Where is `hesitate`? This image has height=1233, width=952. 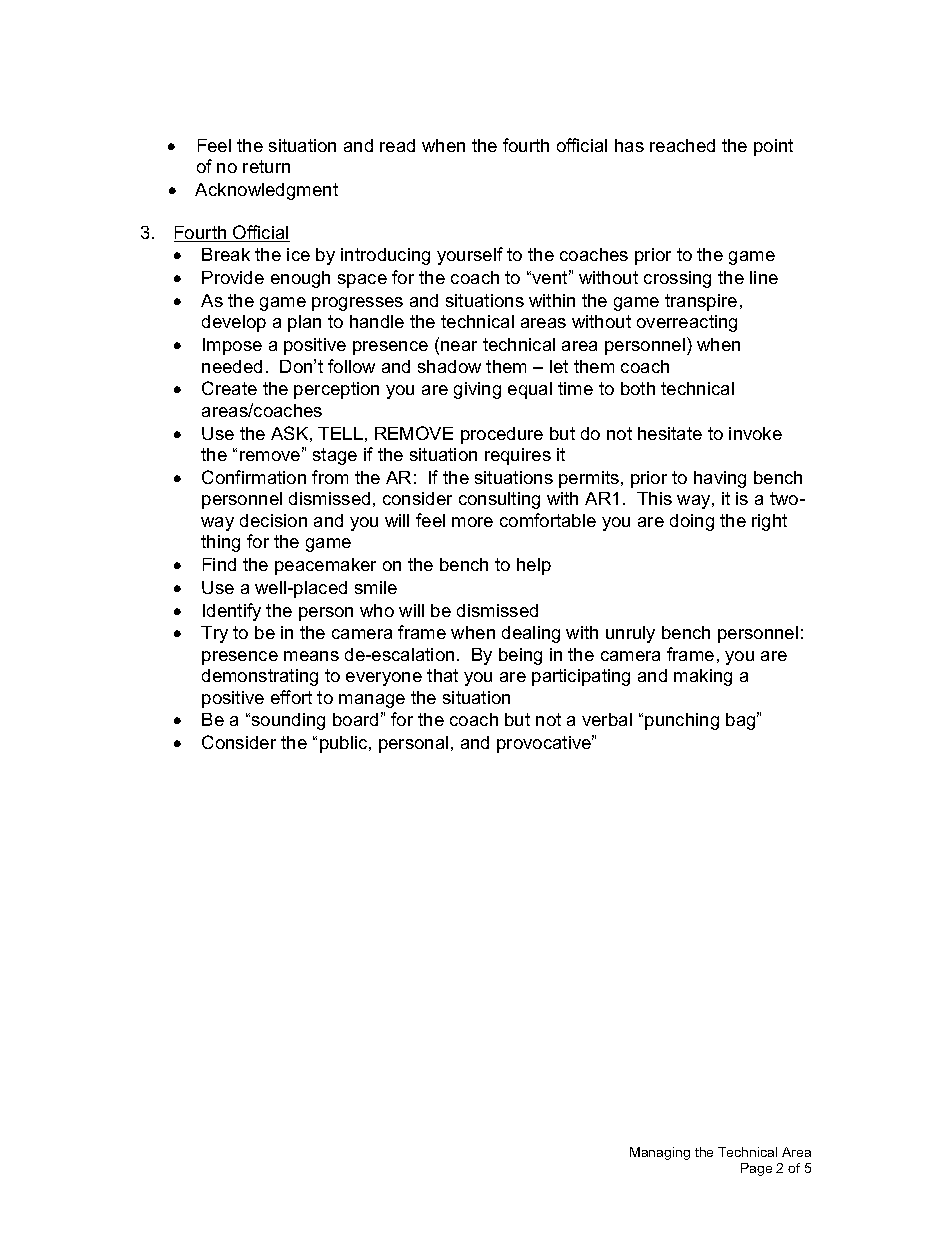 hesitate is located at coordinates (670, 433).
